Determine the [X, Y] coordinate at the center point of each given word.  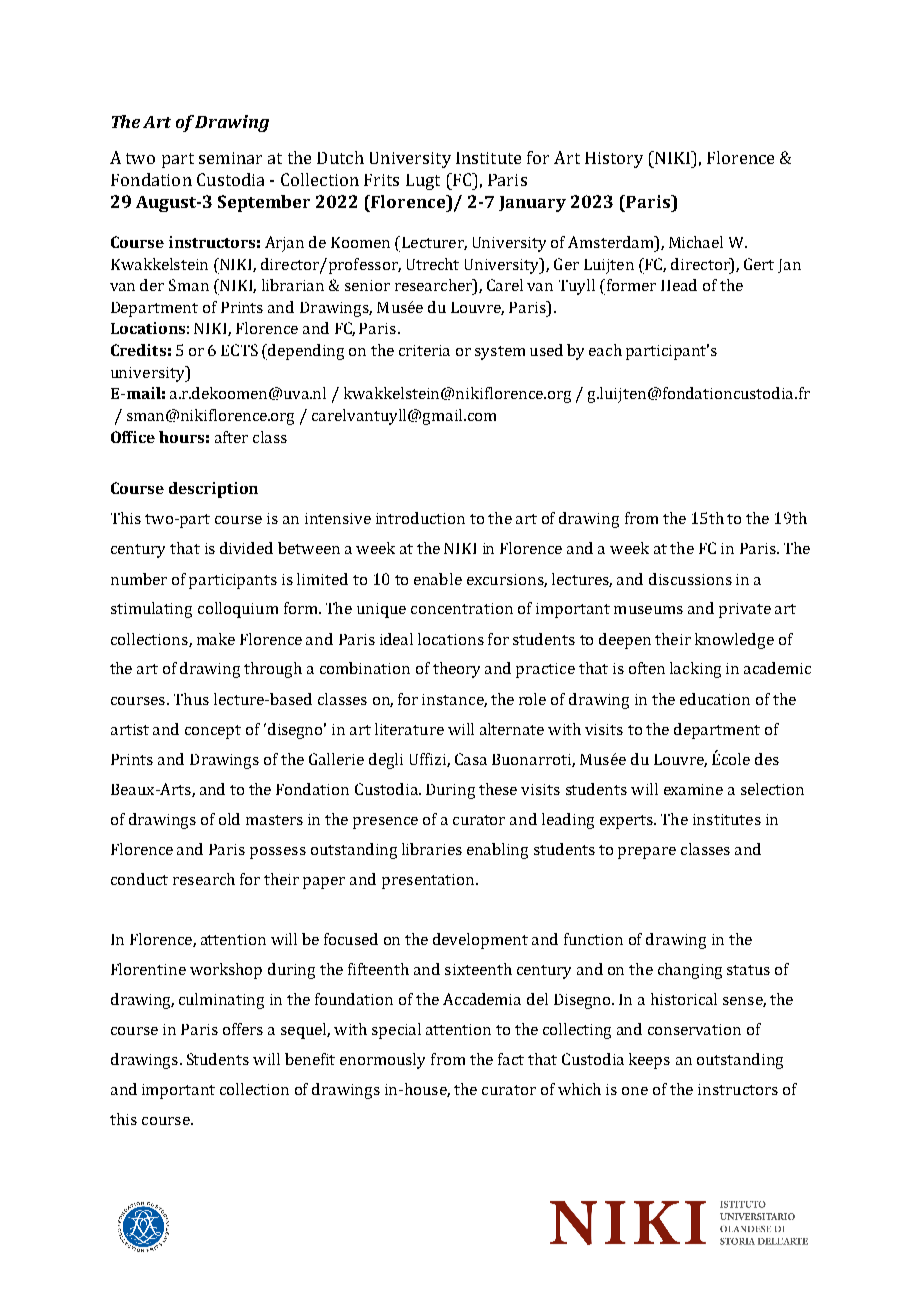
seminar [230, 158]
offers [243, 1029]
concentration [462, 608]
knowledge [734, 641]
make [216, 639]
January [532, 204]
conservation [694, 1029]
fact [511, 1059]
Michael [696, 242]
